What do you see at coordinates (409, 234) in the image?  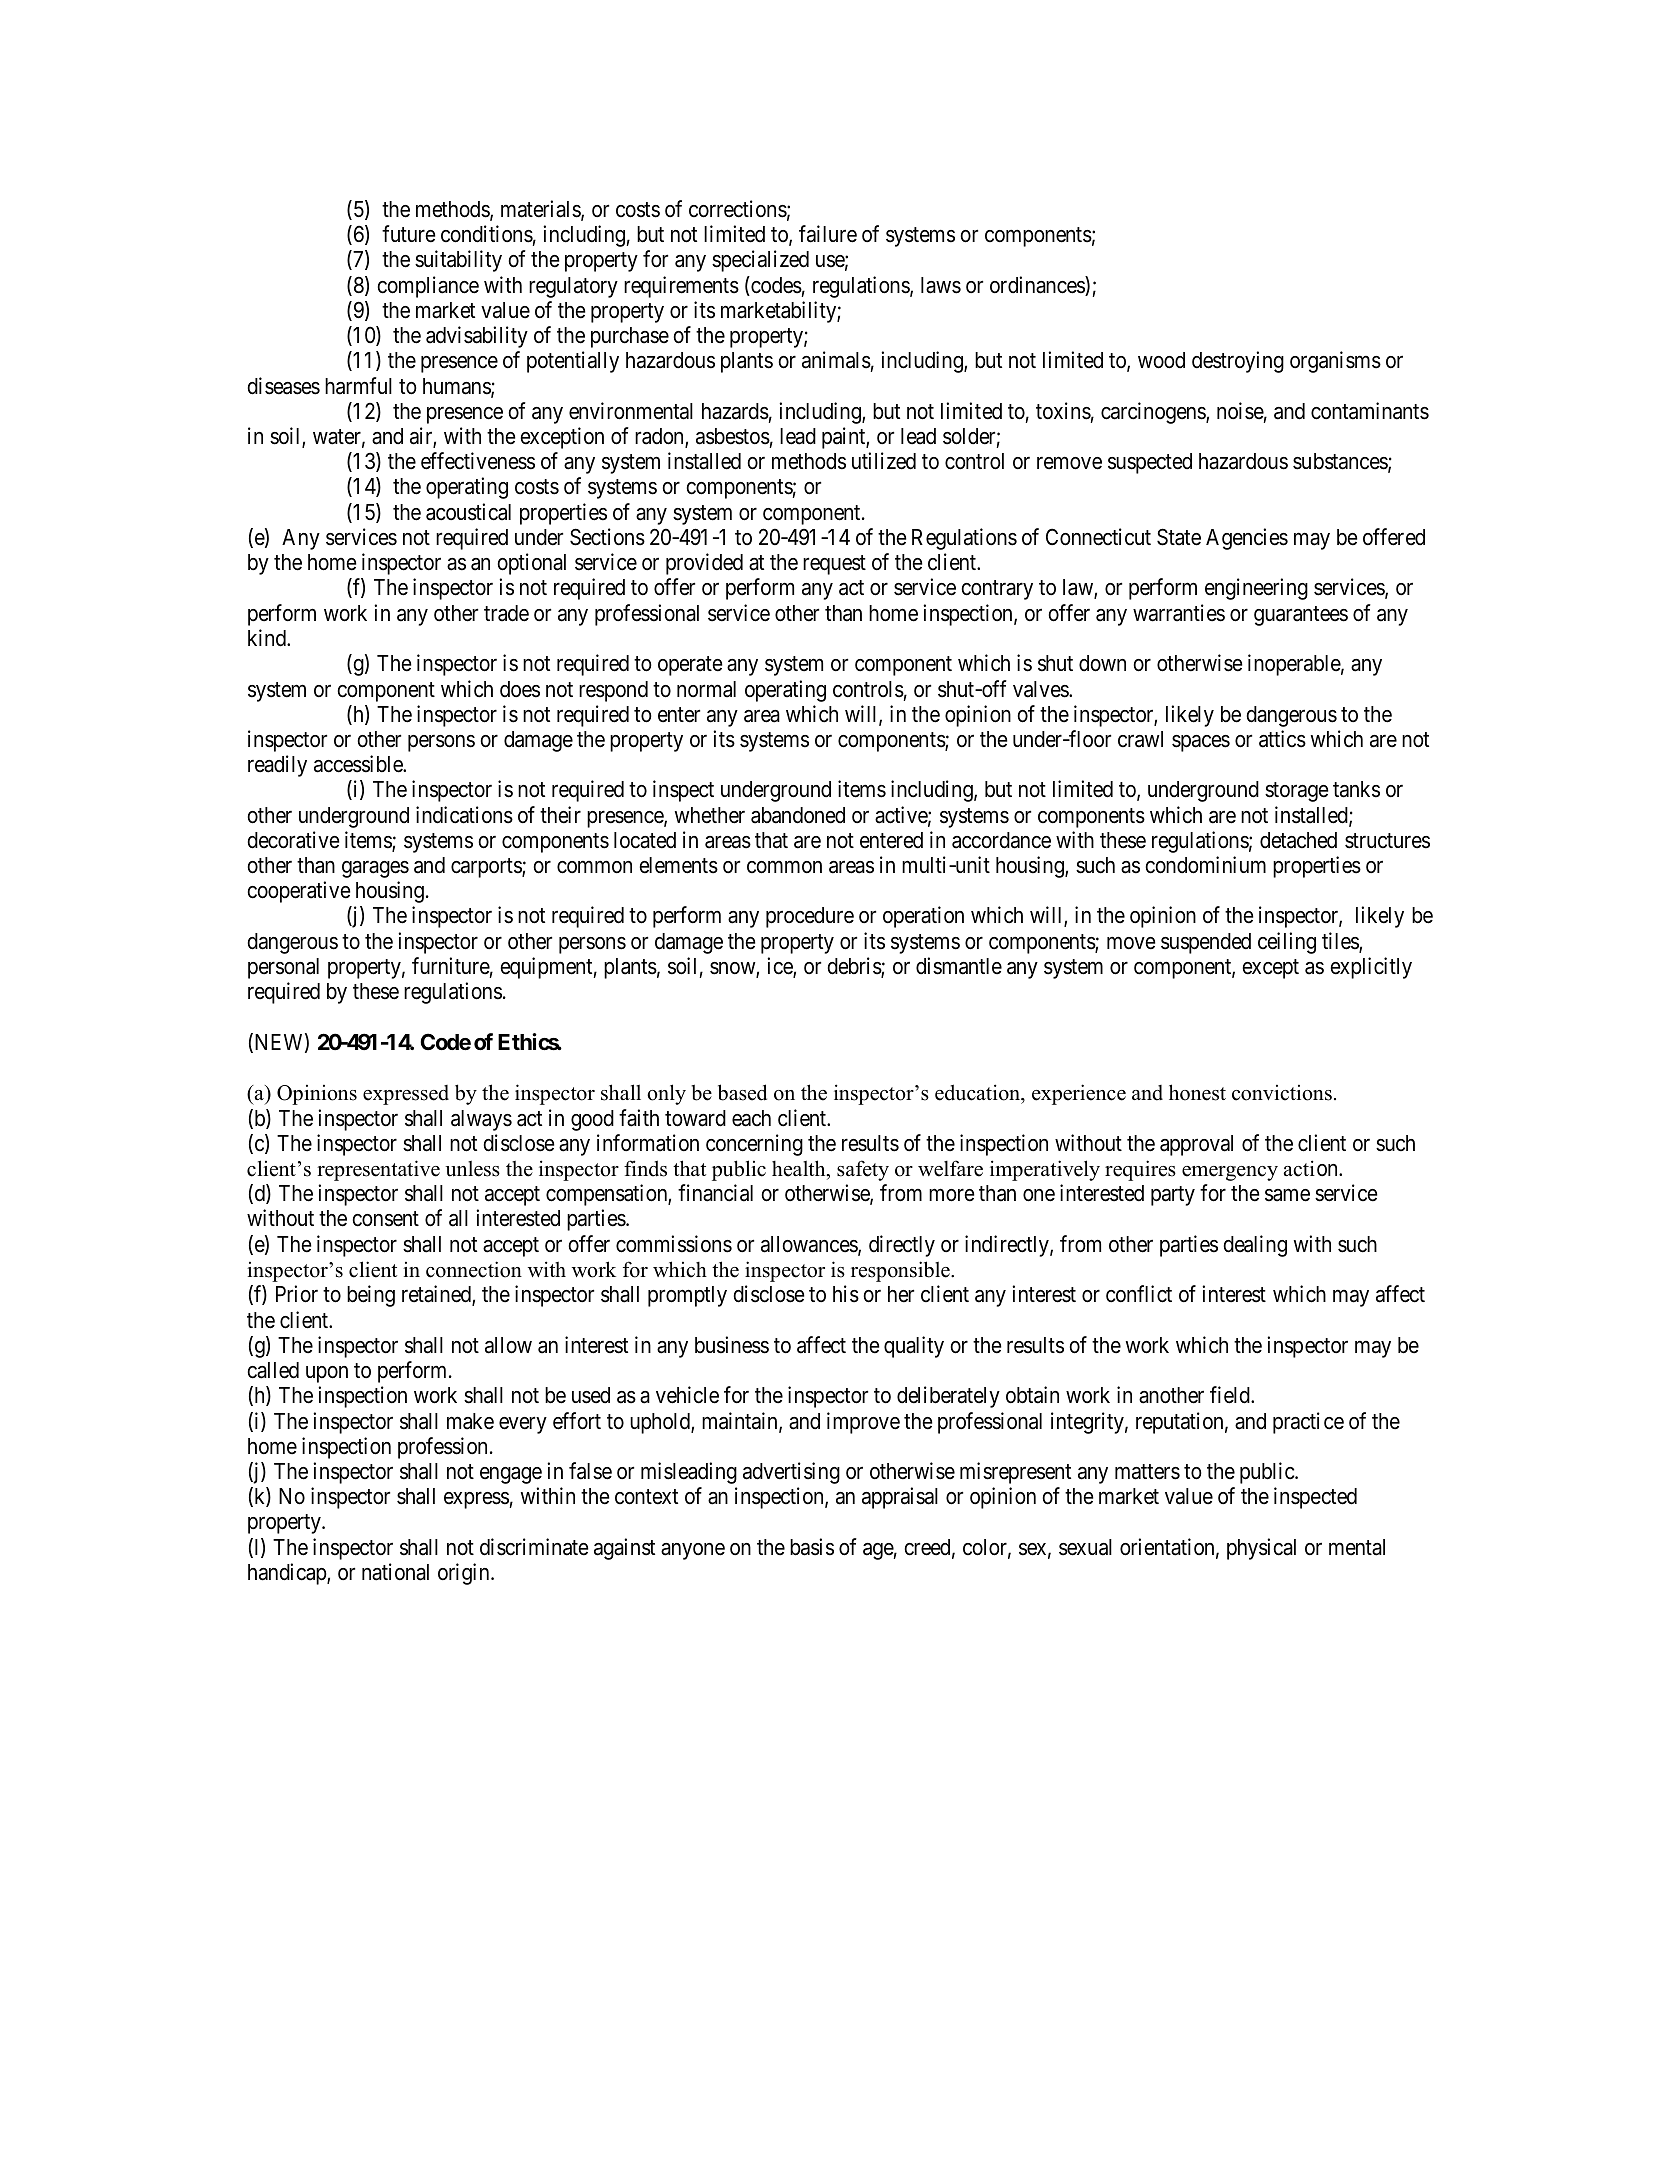 I see `future` at bounding box center [409, 234].
